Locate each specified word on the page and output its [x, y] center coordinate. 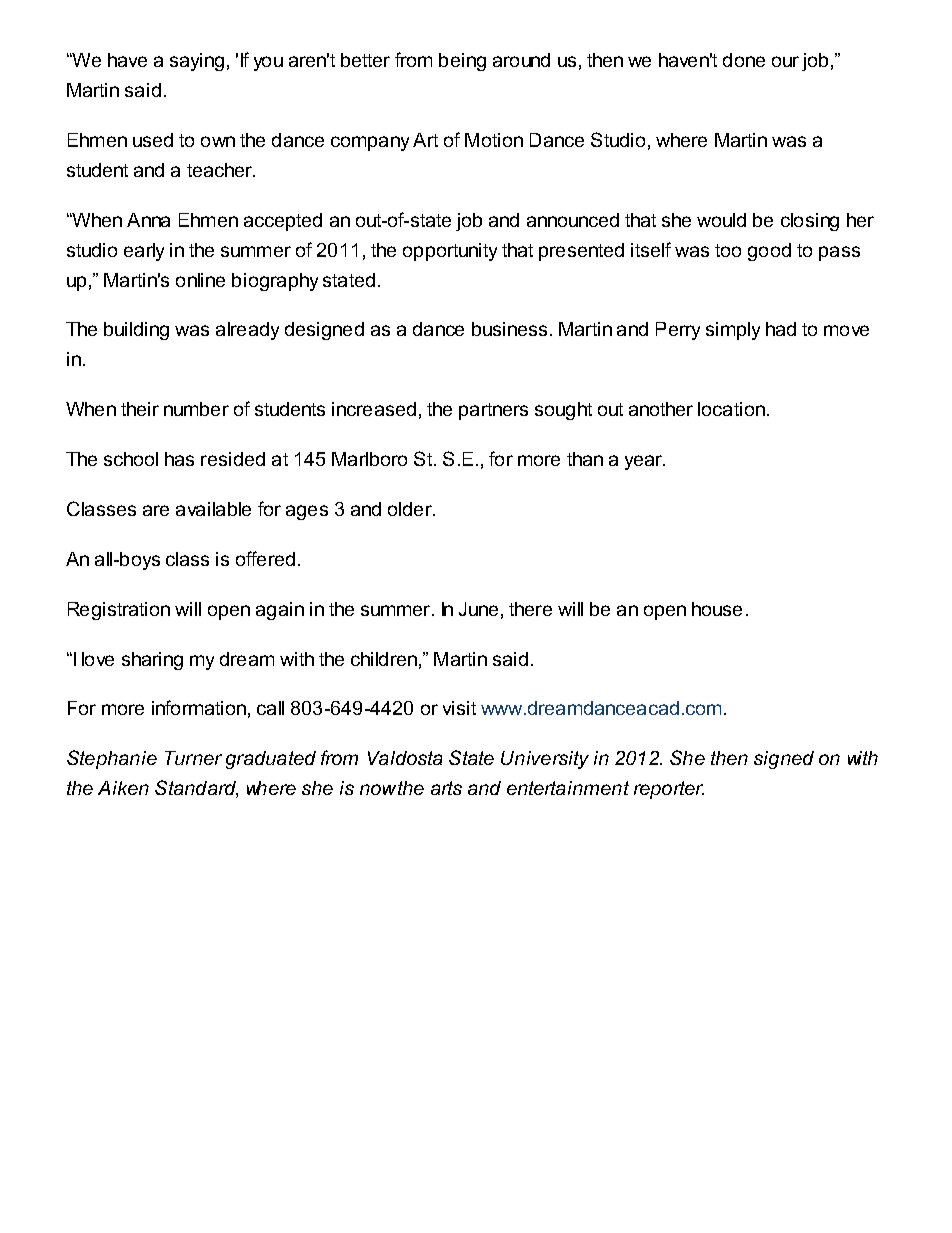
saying [197, 62]
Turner [193, 758]
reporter [669, 790]
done [744, 60]
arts [446, 788]
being [462, 62]
